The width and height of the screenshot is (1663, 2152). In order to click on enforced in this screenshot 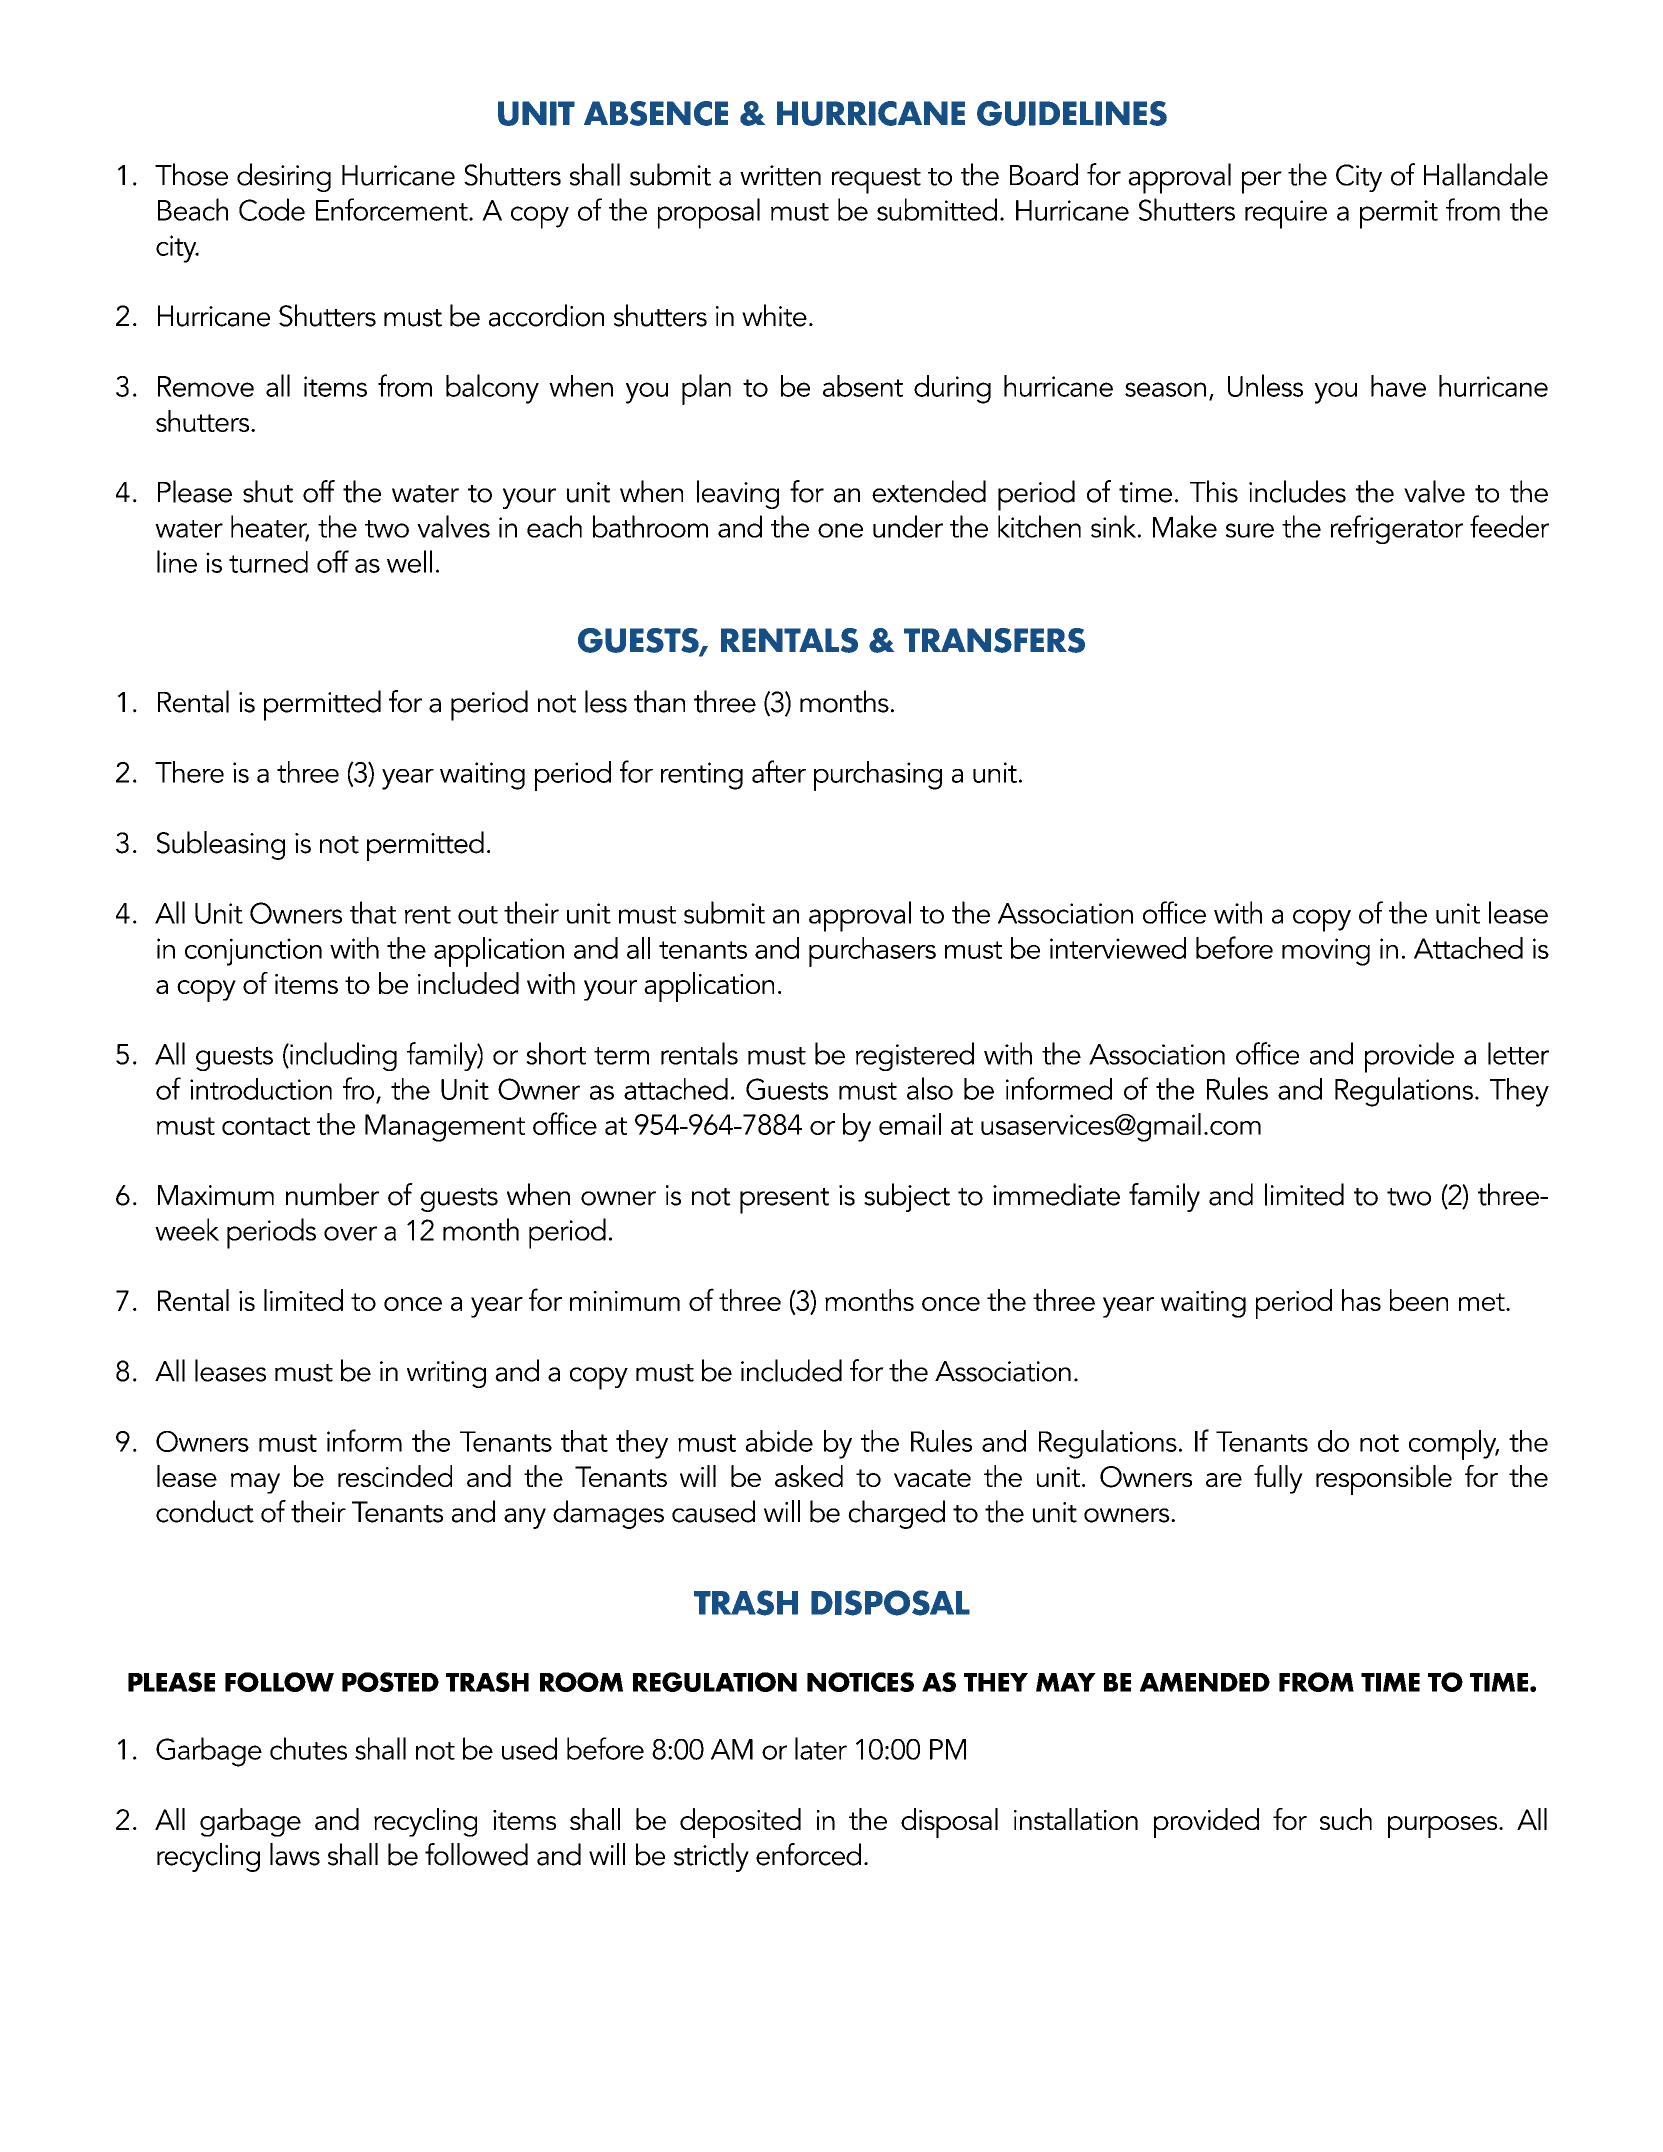, I will do `click(808, 1854)`.
